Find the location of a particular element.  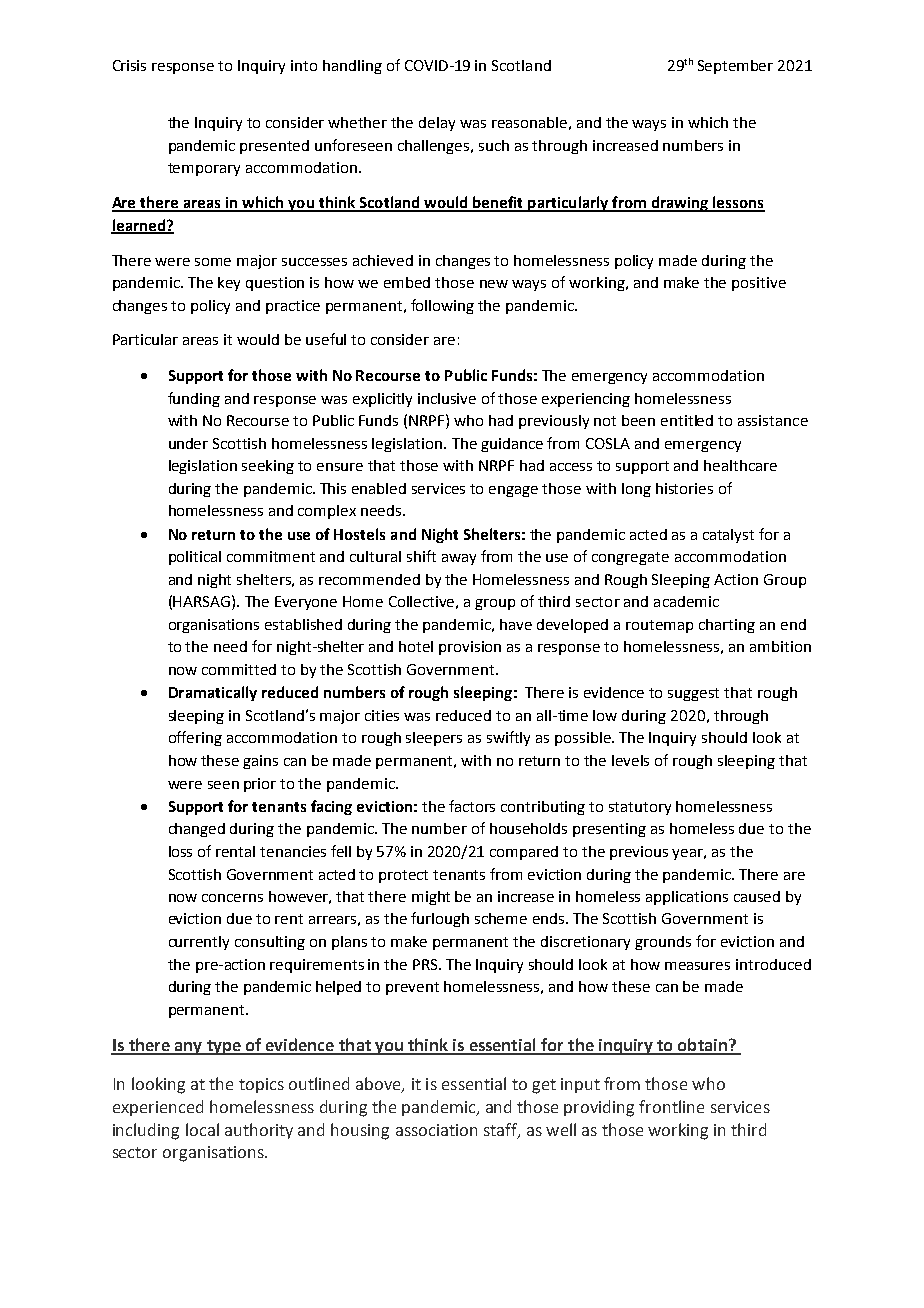

funding is located at coordinates (194, 399).
